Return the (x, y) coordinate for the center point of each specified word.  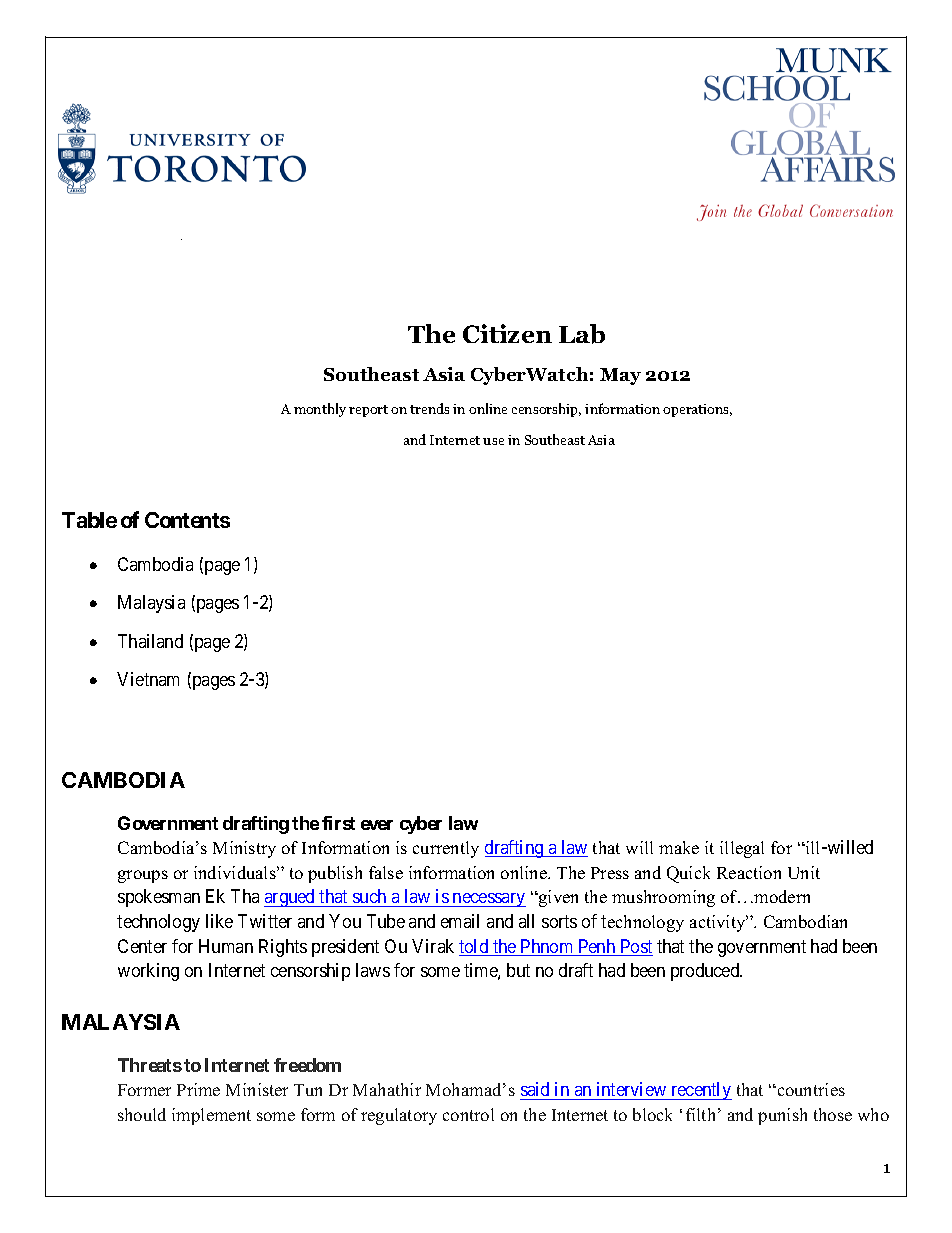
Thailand (150, 641)
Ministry (244, 849)
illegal (742, 849)
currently (446, 849)
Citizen (507, 333)
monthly (320, 410)
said (535, 1089)
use (493, 441)
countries (810, 1089)
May (620, 376)
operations (697, 410)
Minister (257, 1089)
